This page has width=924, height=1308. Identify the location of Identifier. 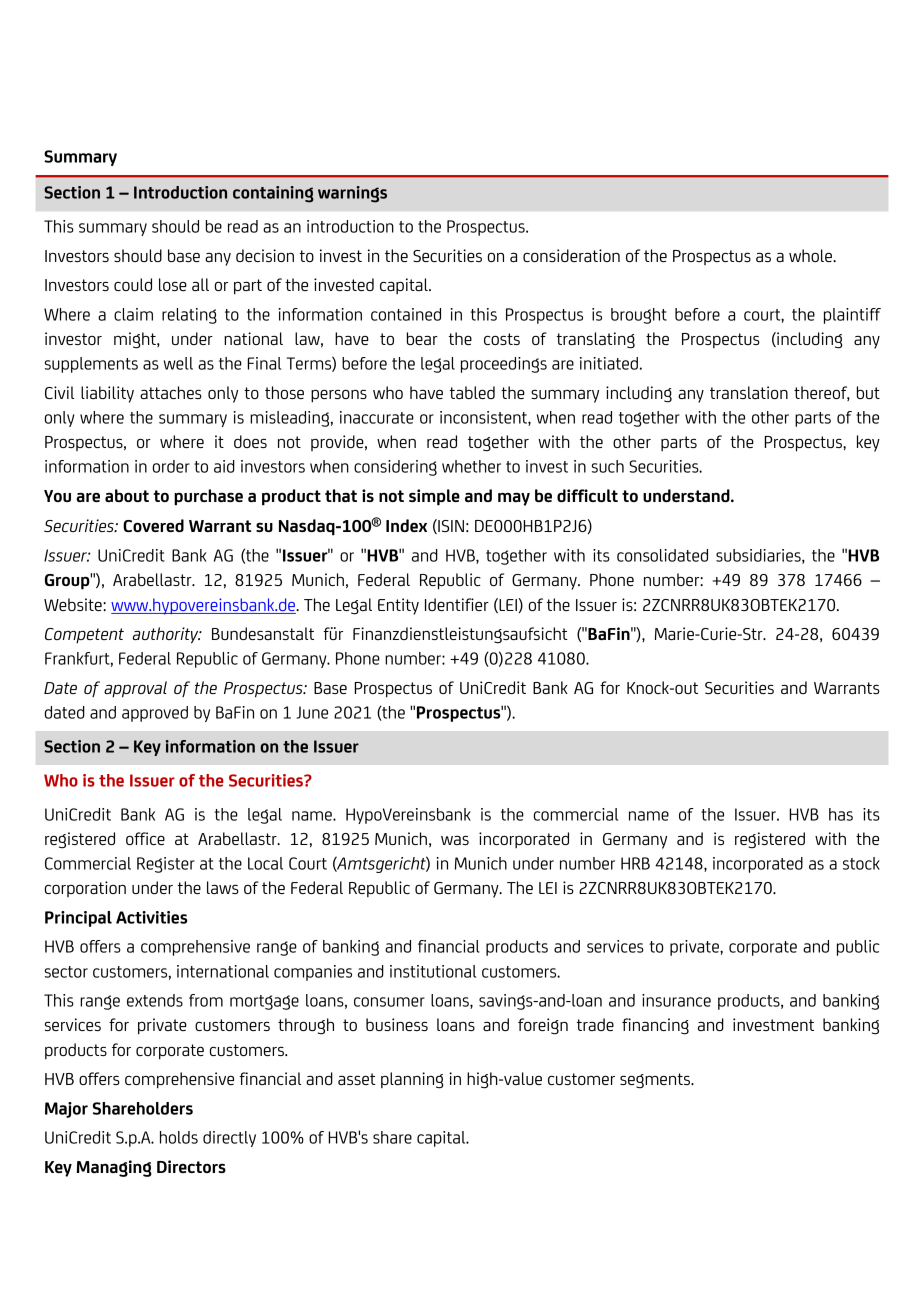
(457, 604).
